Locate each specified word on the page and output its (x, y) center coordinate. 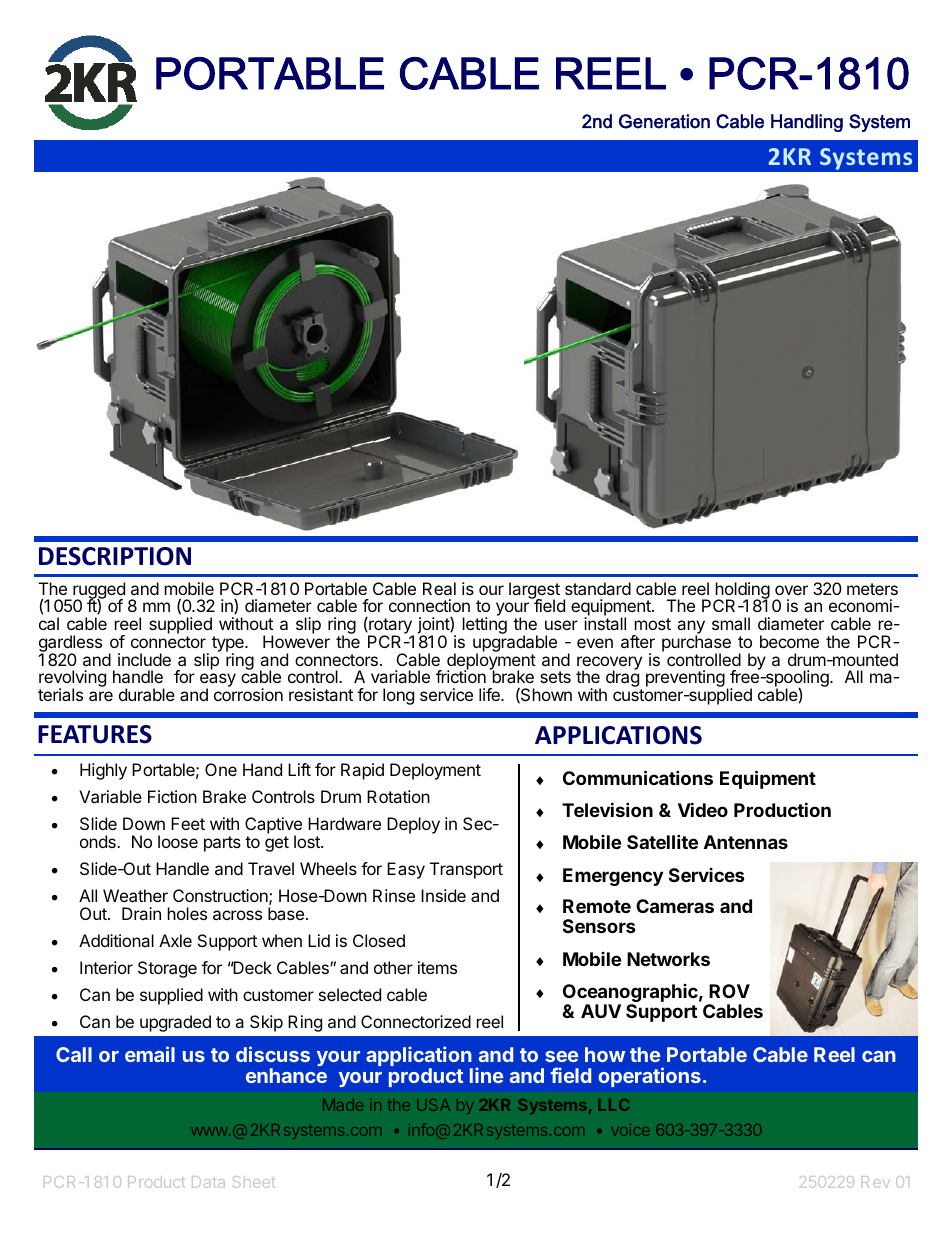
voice (630, 1130)
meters (872, 589)
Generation (664, 121)
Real (439, 588)
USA (433, 1105)
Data (208, 1182)
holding (742, 591)
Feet (188, 823)
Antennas (746, 842)
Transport (466, 870)
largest (534, 591)
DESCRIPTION (115, 556)
